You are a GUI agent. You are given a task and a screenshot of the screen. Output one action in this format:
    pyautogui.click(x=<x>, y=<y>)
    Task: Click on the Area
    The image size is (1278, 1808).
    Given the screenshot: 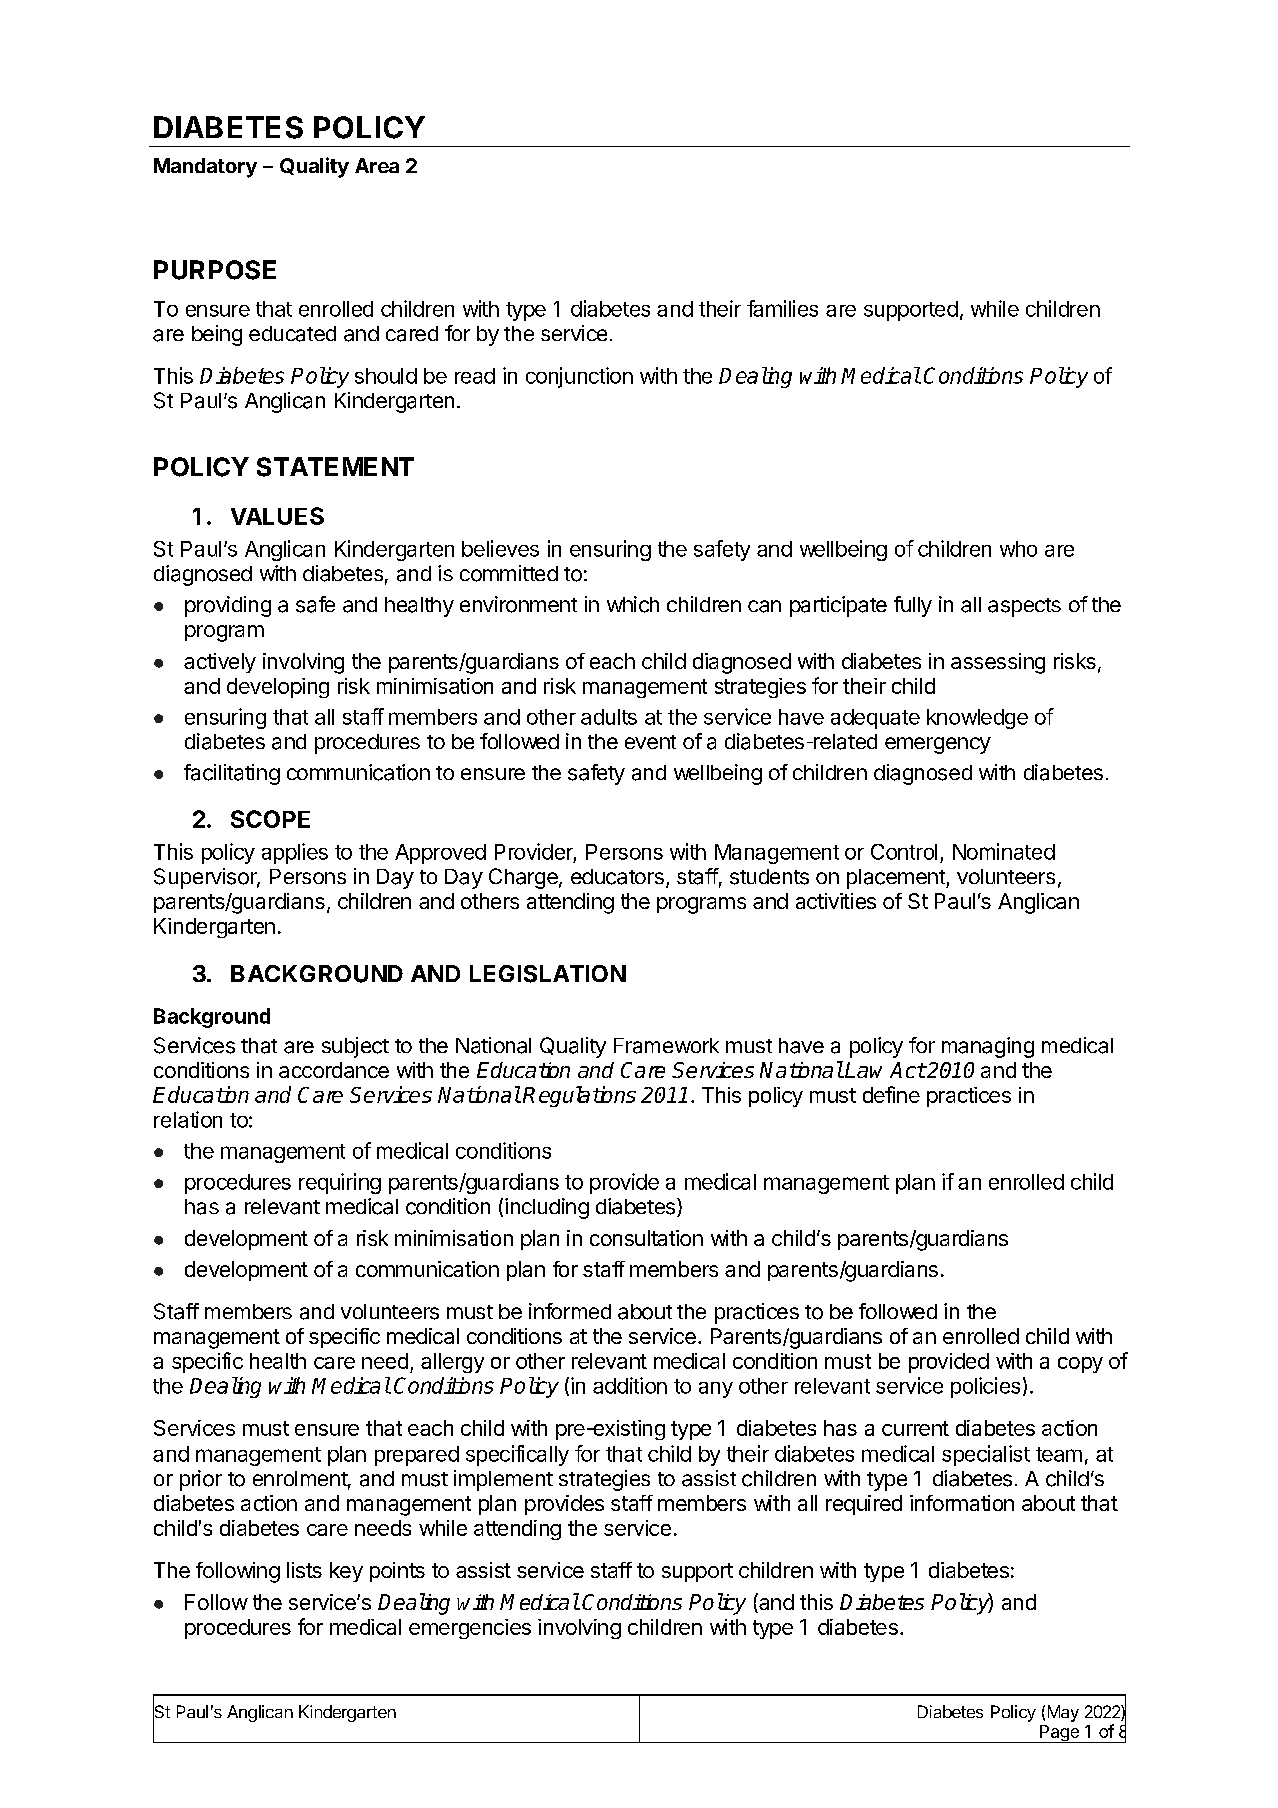 What is the action you would take?
    pyautogui.click(x=377, y=165)
